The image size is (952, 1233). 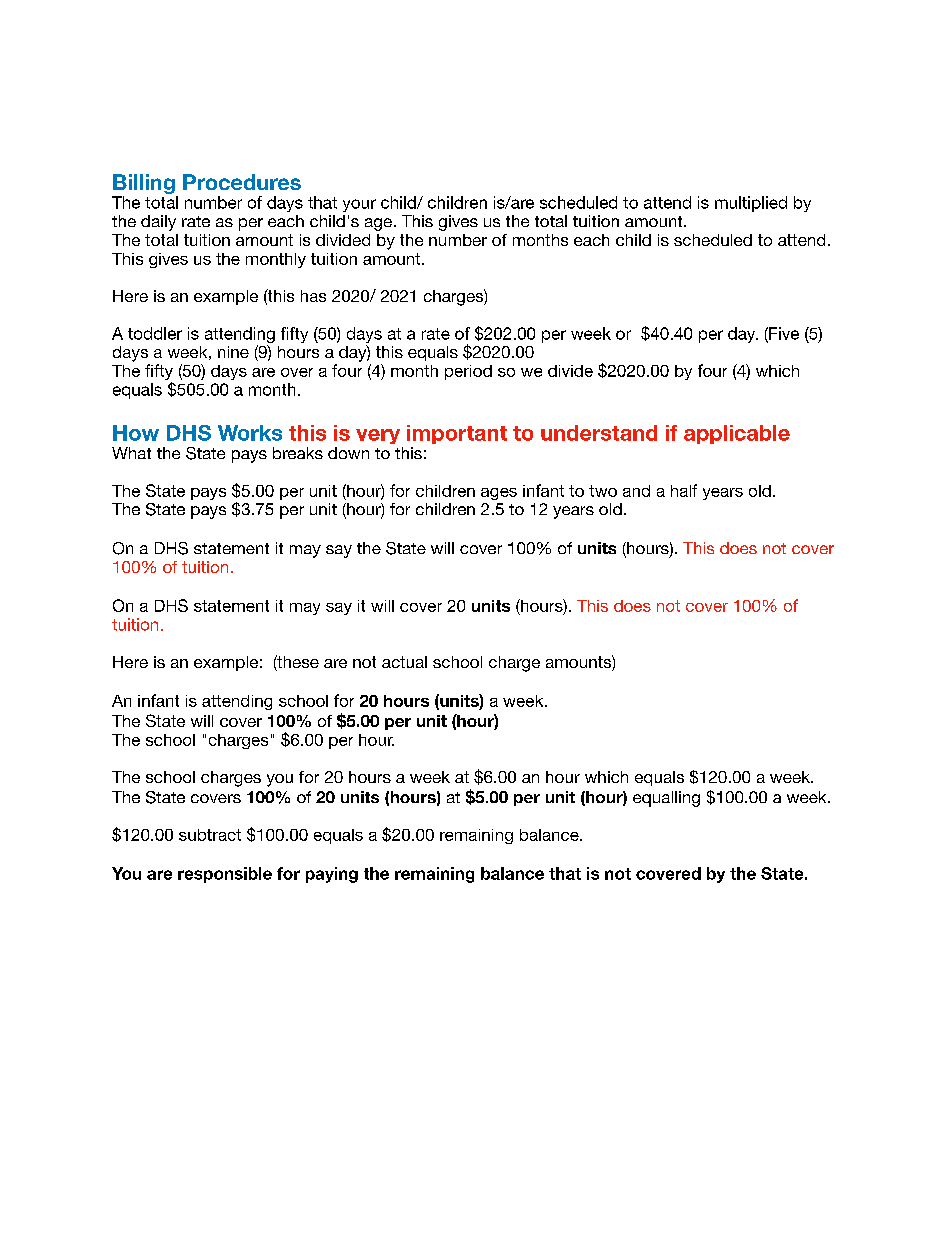 I want to click on multiplied, so click(x=751, y=204).
